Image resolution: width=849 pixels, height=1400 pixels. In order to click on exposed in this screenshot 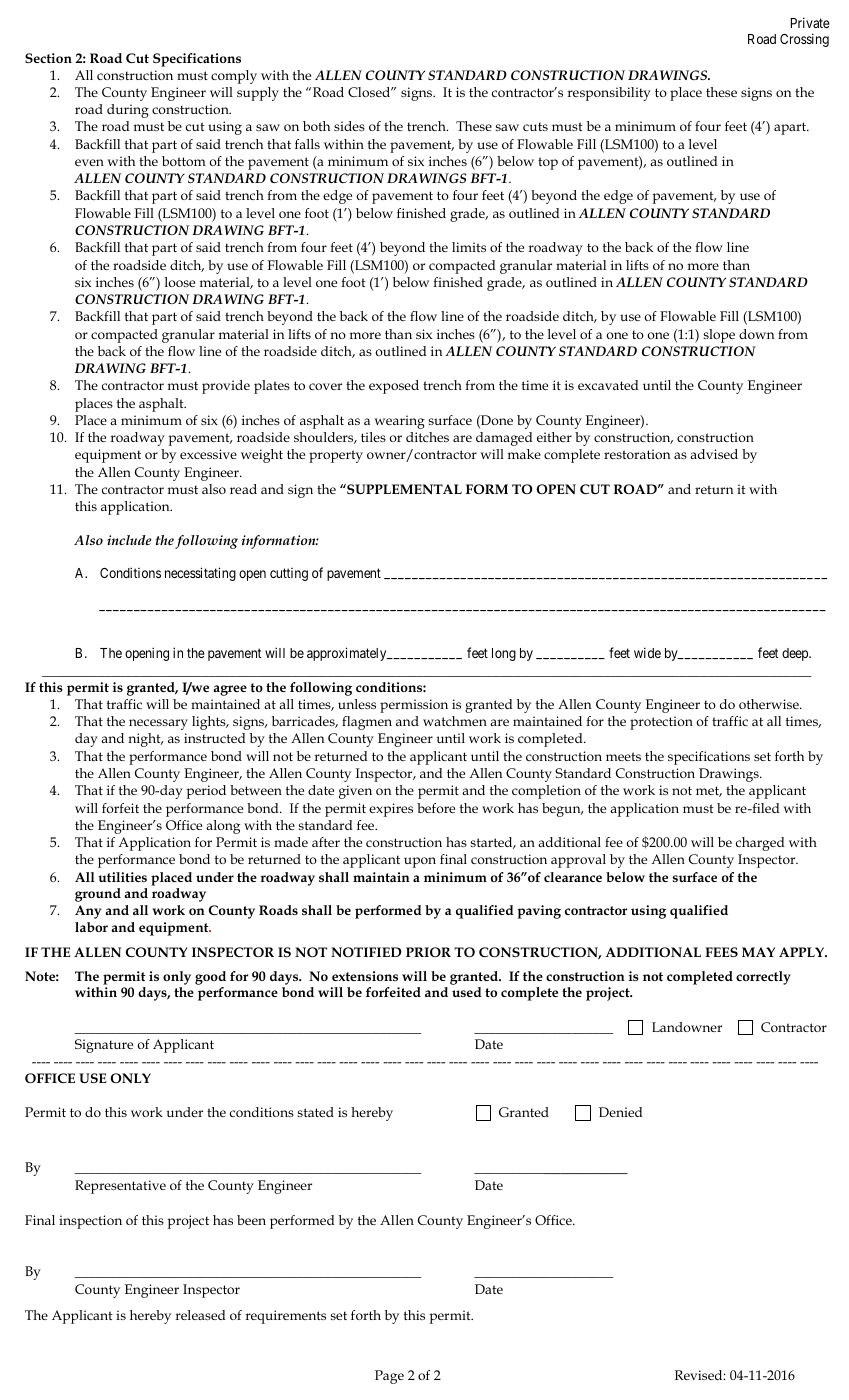, I will do `click(394, 387)`.
